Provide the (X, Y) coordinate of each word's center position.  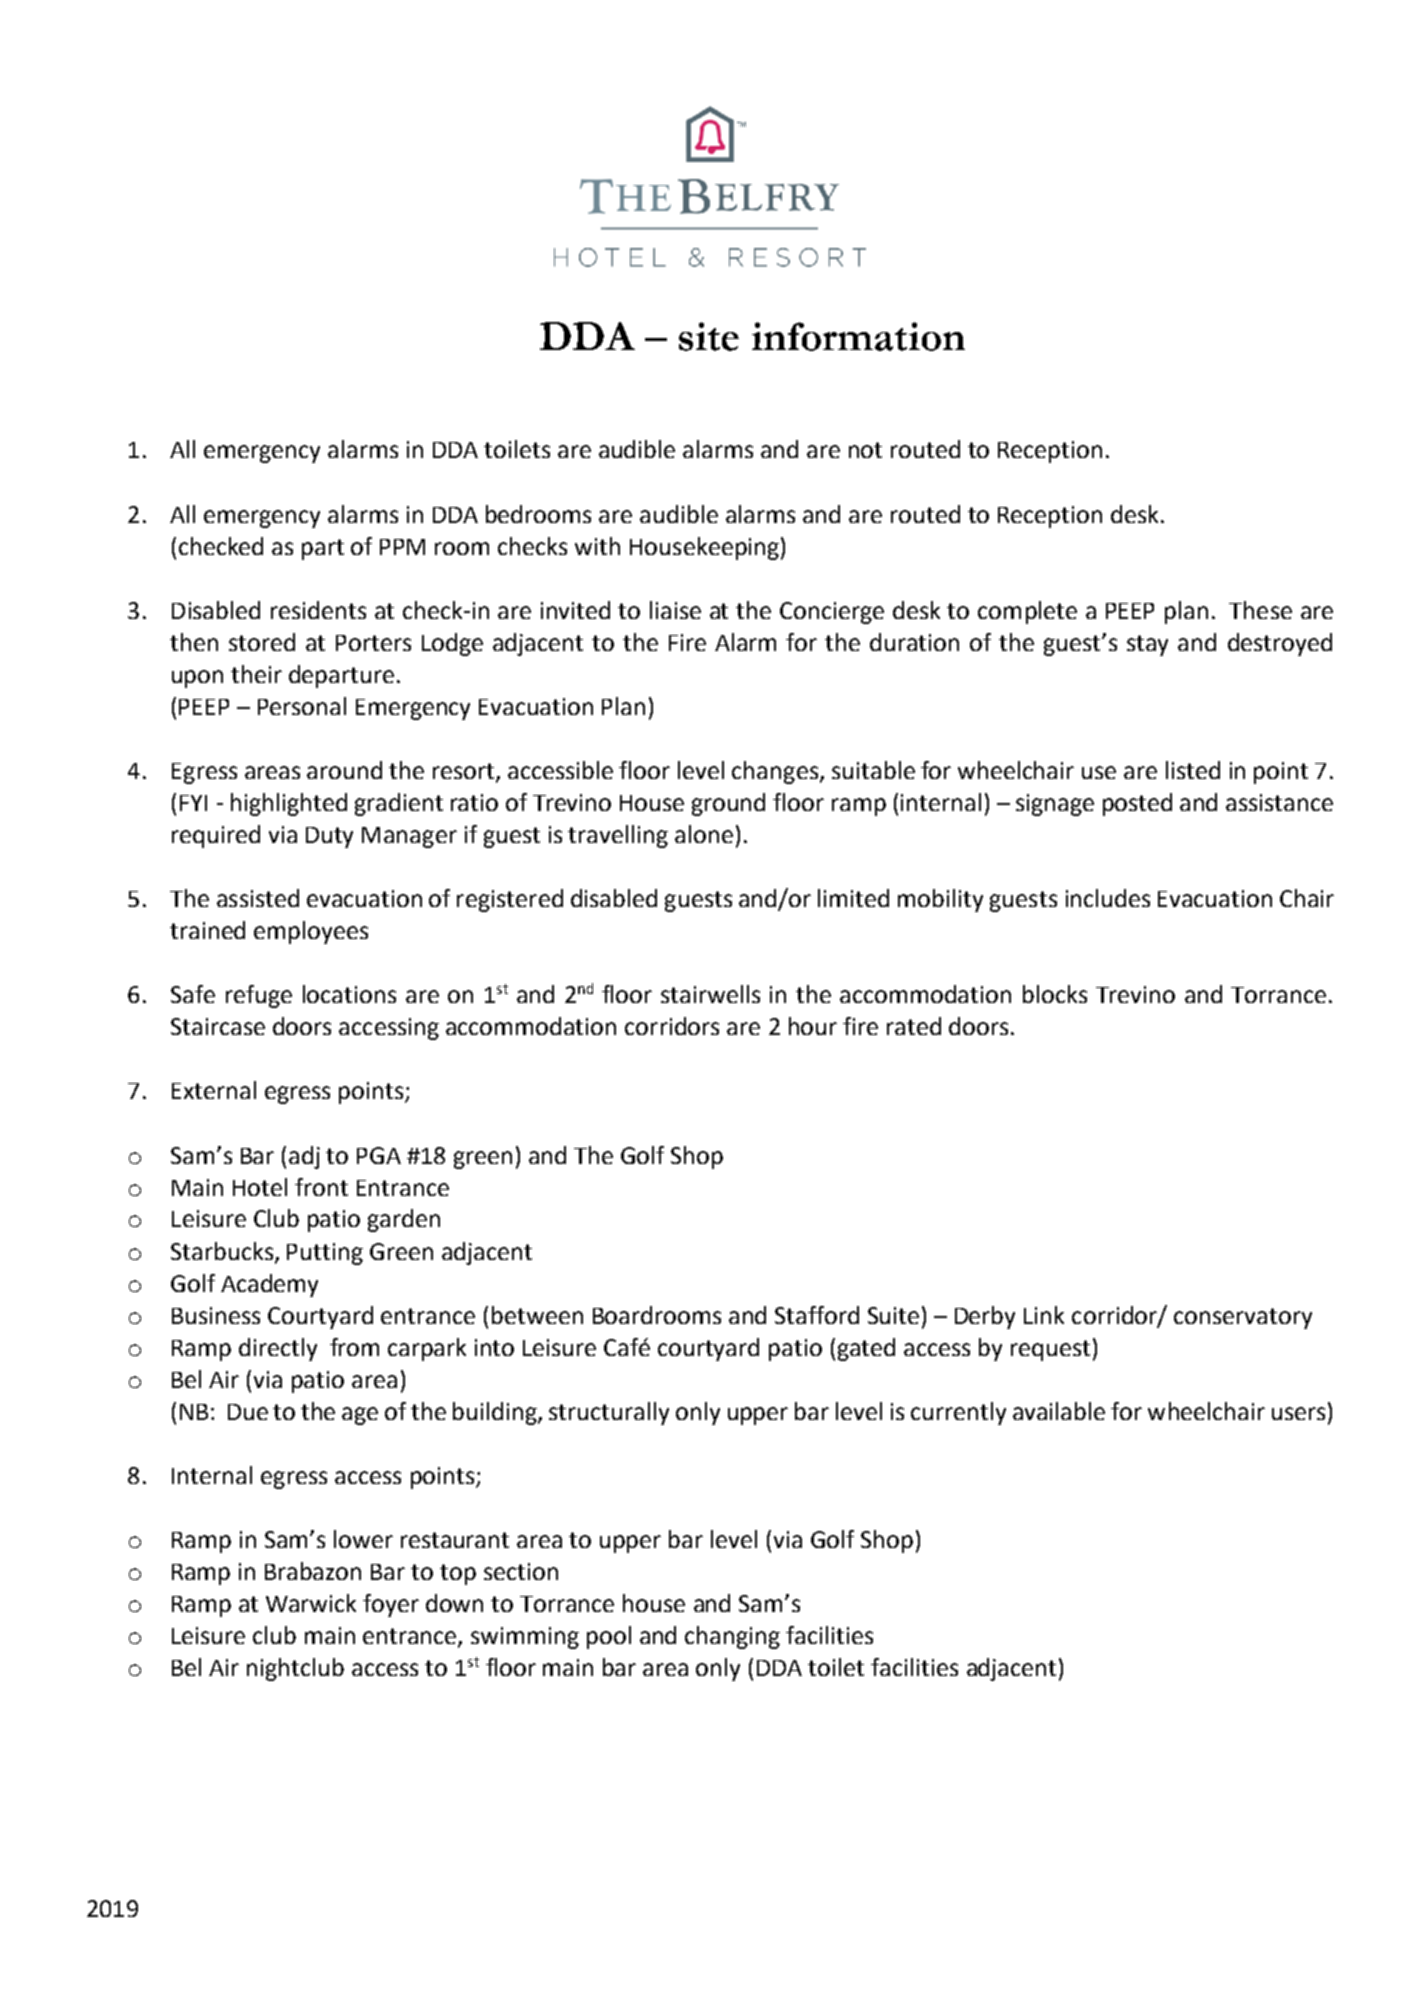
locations (349, 994)
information (858, 336)
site (709, 336)
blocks (1055, 994)
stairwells (710, 994)
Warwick (311, 1603)
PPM (402, 547)
